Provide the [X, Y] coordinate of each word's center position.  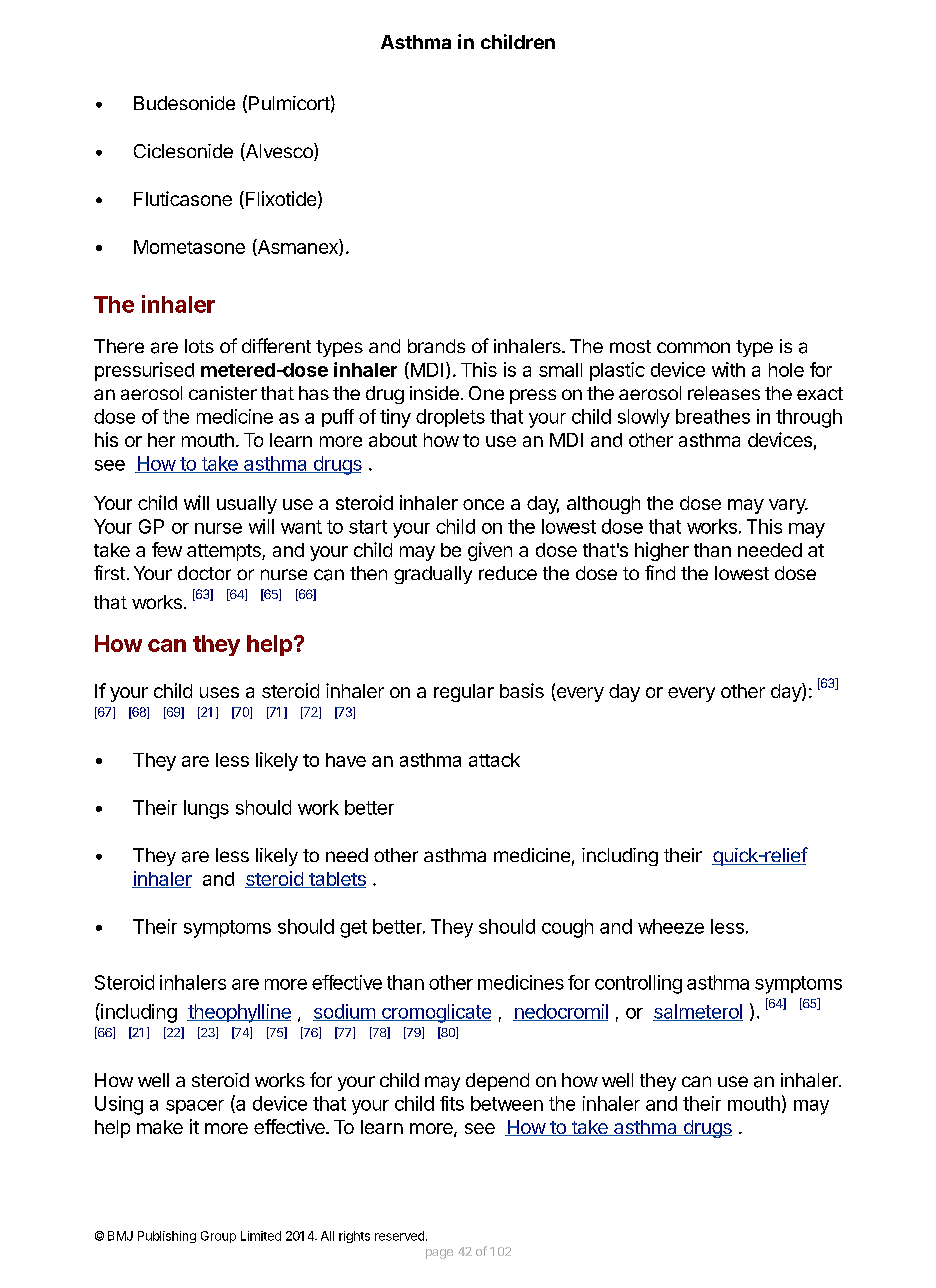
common [693, 347]
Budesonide [184, 103]
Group [218, 1237]
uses [219, 692]
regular [464, 693]
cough [567, 928]
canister [223, 393]
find [660, 572]
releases [724, 393]
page [439, 1254]
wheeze [671, 926]
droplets [450, 418]
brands [436, 346]
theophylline [239, 1013]
